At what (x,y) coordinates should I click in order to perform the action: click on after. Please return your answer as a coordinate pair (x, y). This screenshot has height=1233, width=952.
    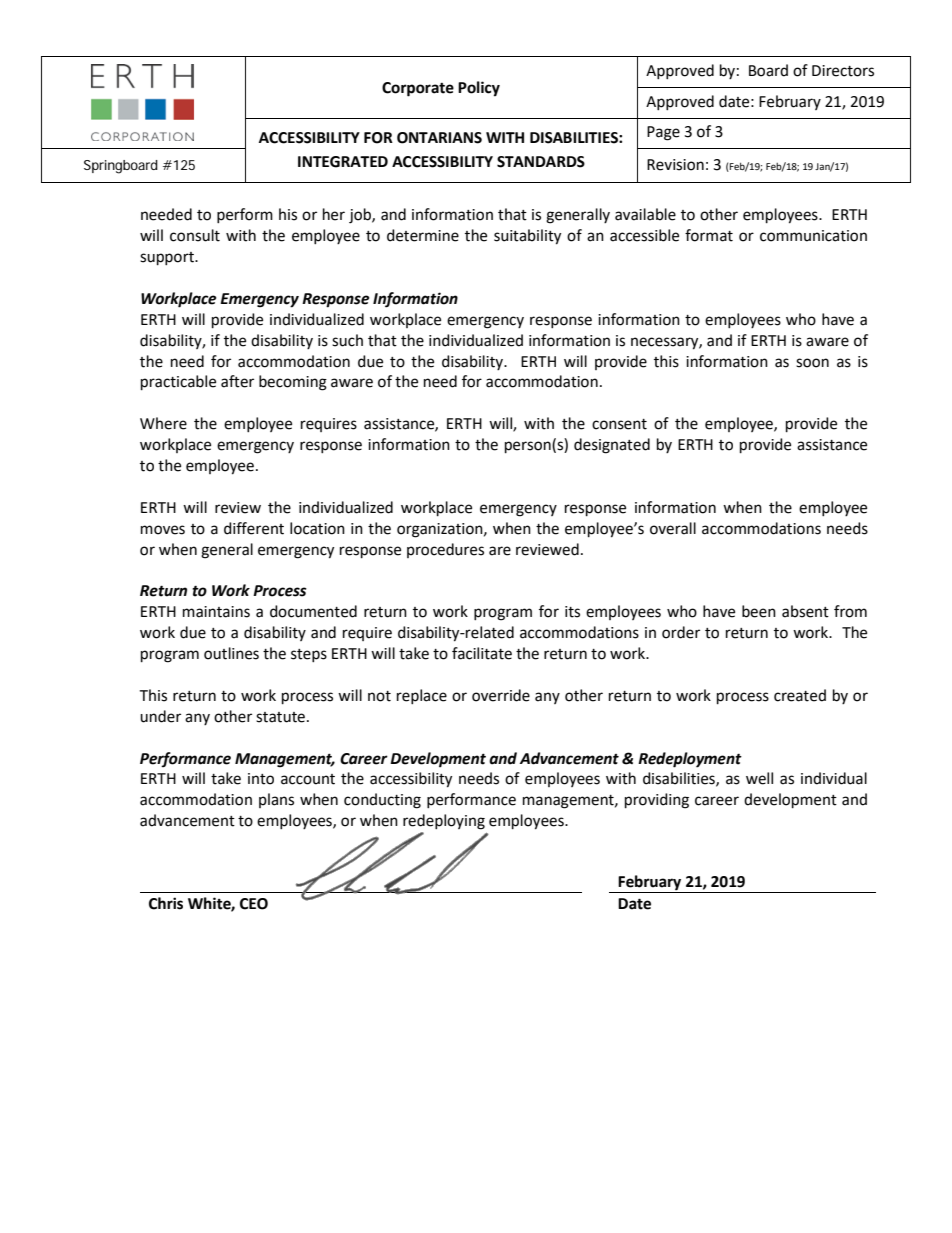
    Looking at the image, I should click on (237, 381).
